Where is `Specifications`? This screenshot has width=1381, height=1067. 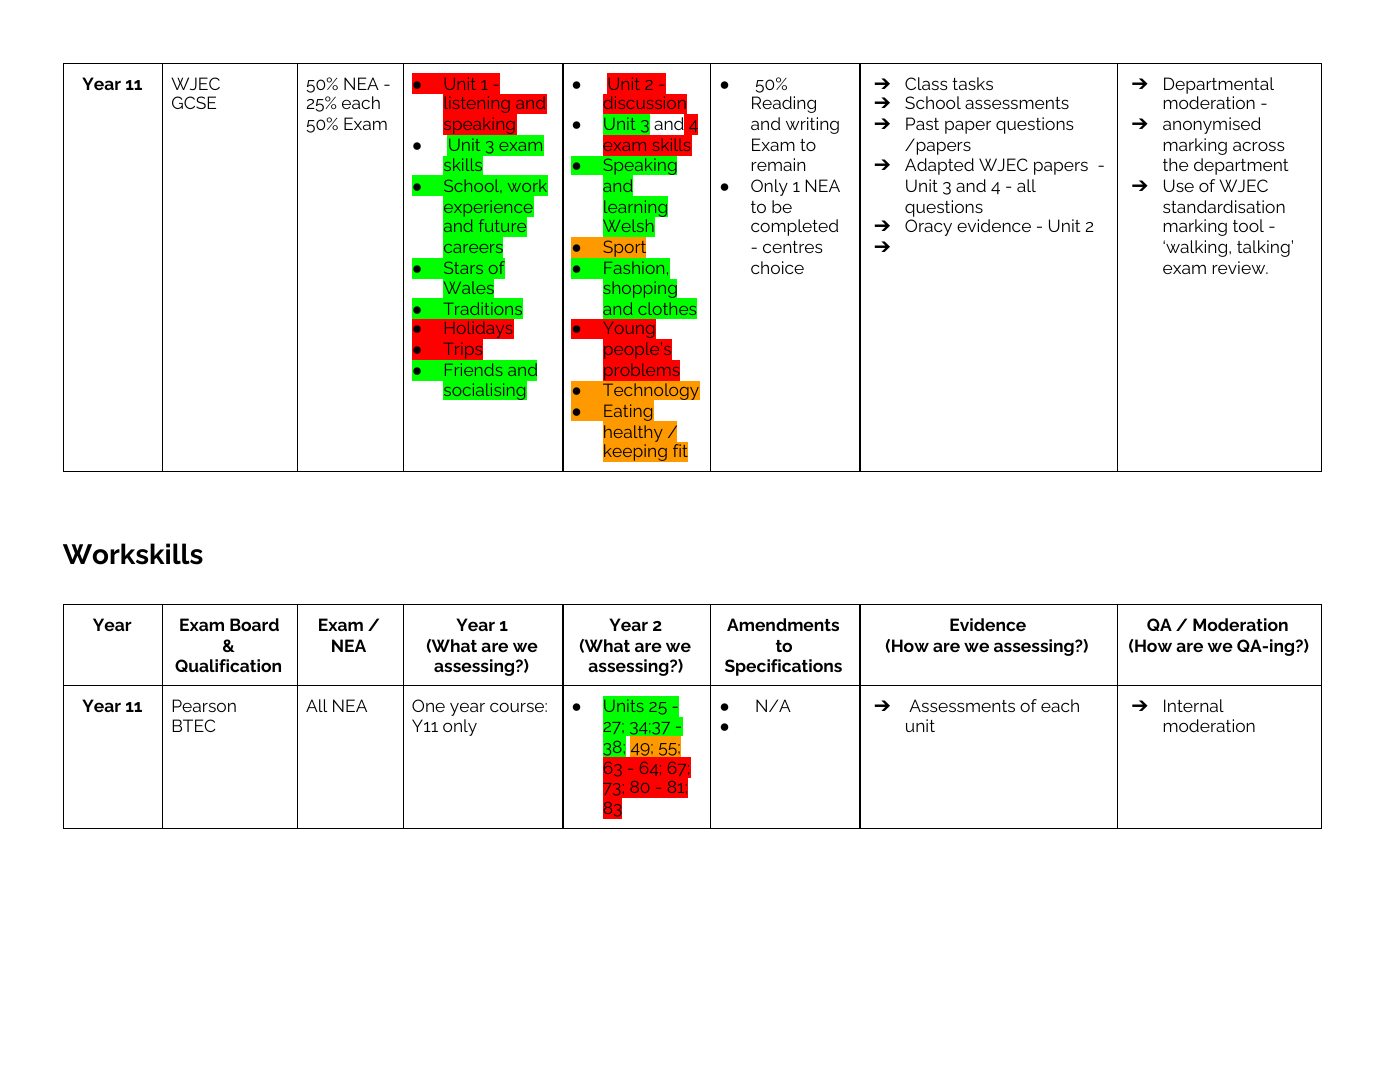 Specifications is located at coordinates (783, 667).
